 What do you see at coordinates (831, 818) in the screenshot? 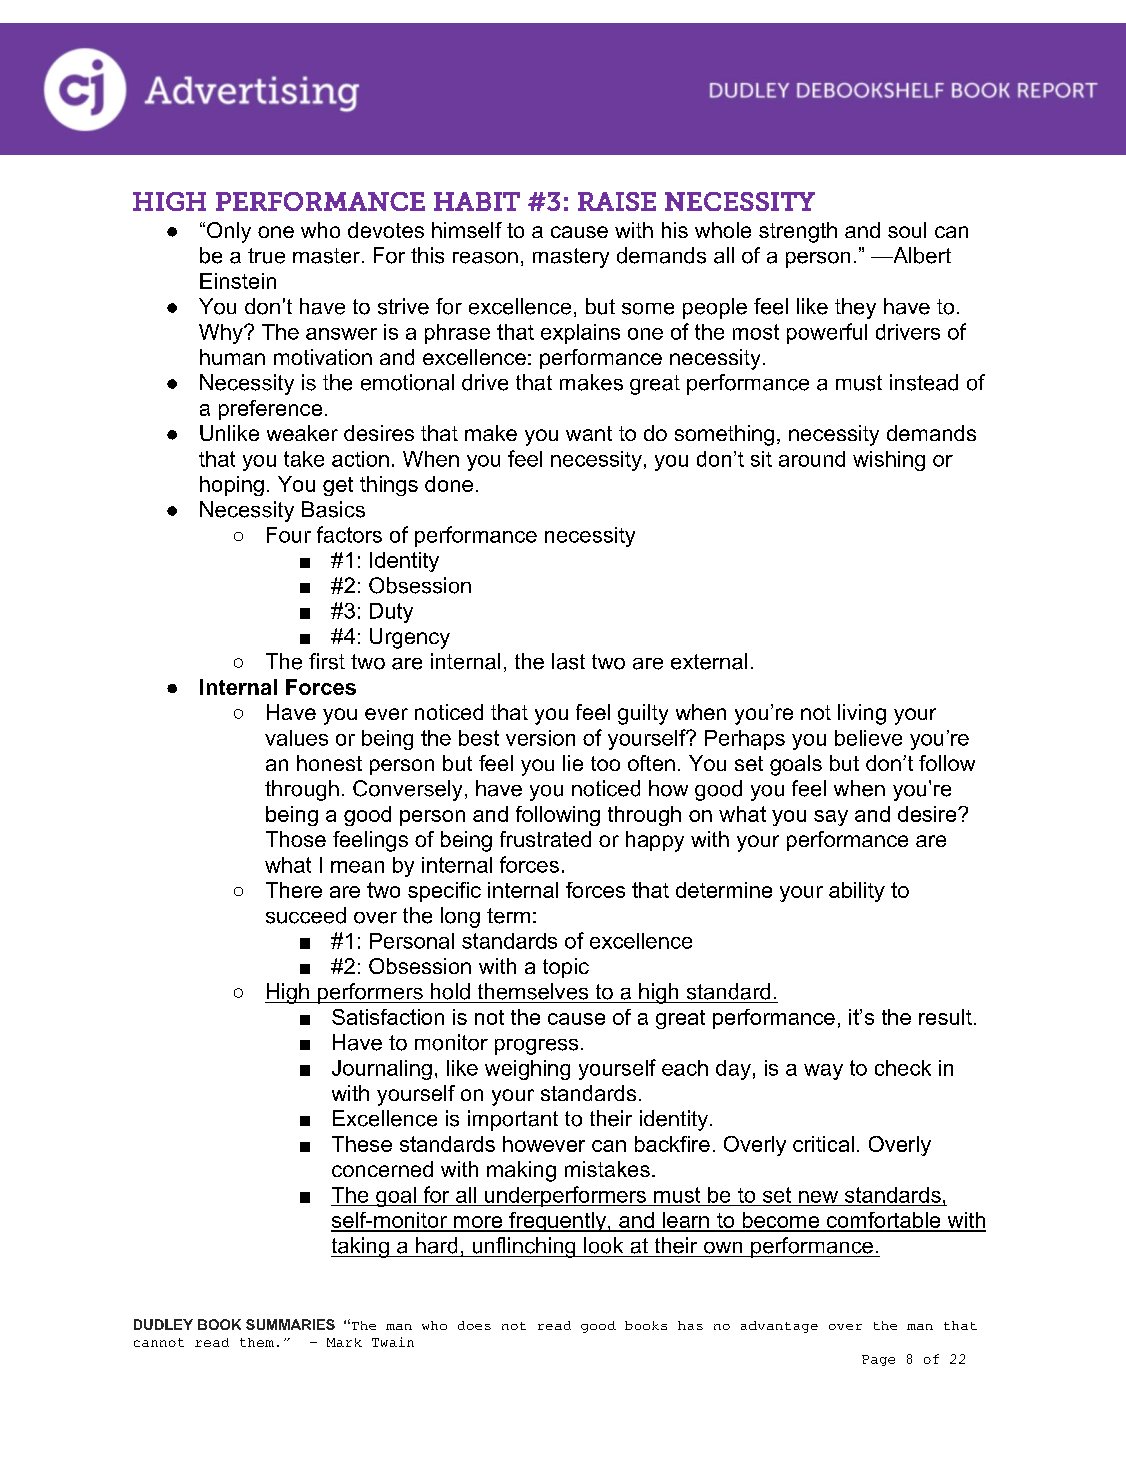
I see `say` at bounding box center [831, 818].
